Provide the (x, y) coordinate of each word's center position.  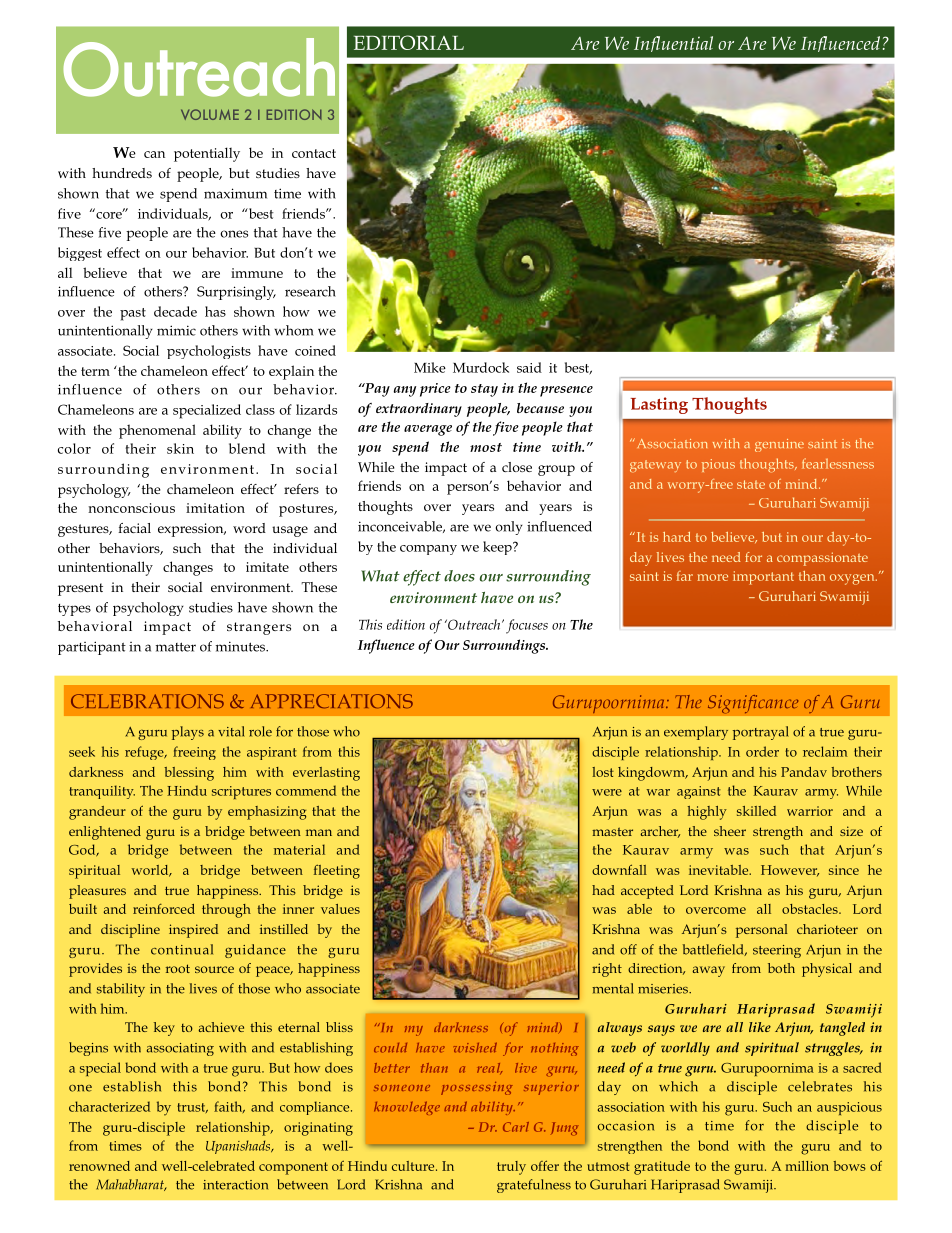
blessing (189, 774)
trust (192, 1108)
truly (511, 1168)
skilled (756, 811)
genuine (779, 445)
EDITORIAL (409, 42)
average (428, 430)
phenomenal (157, 431)
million (807, 1166)
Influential (673, 44)
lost (603, 772)
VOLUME (210, 114)
